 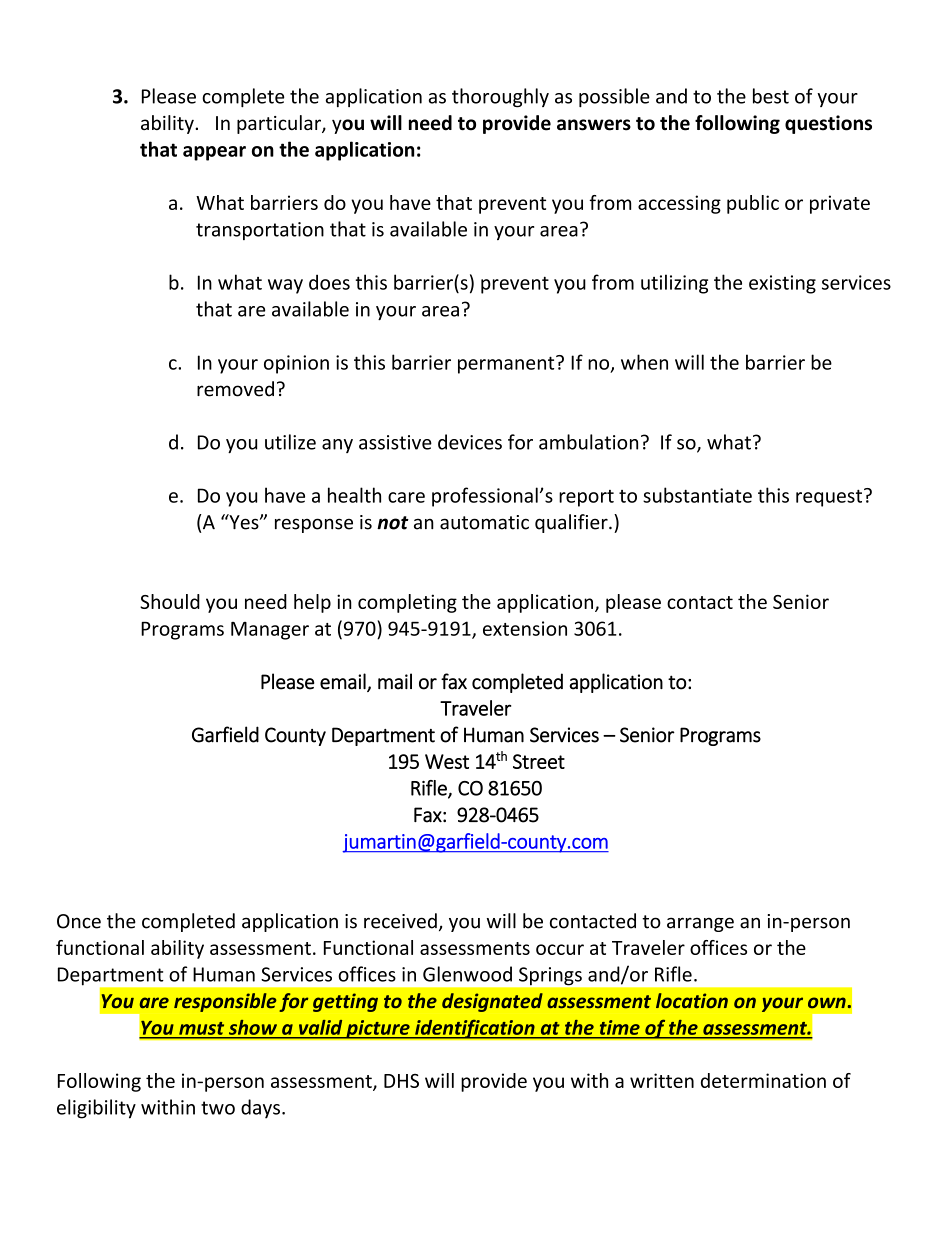 What do you see at coordinates (218, 1108) in the screenshot?
I see `two` at bounding box center [218, 1108].
